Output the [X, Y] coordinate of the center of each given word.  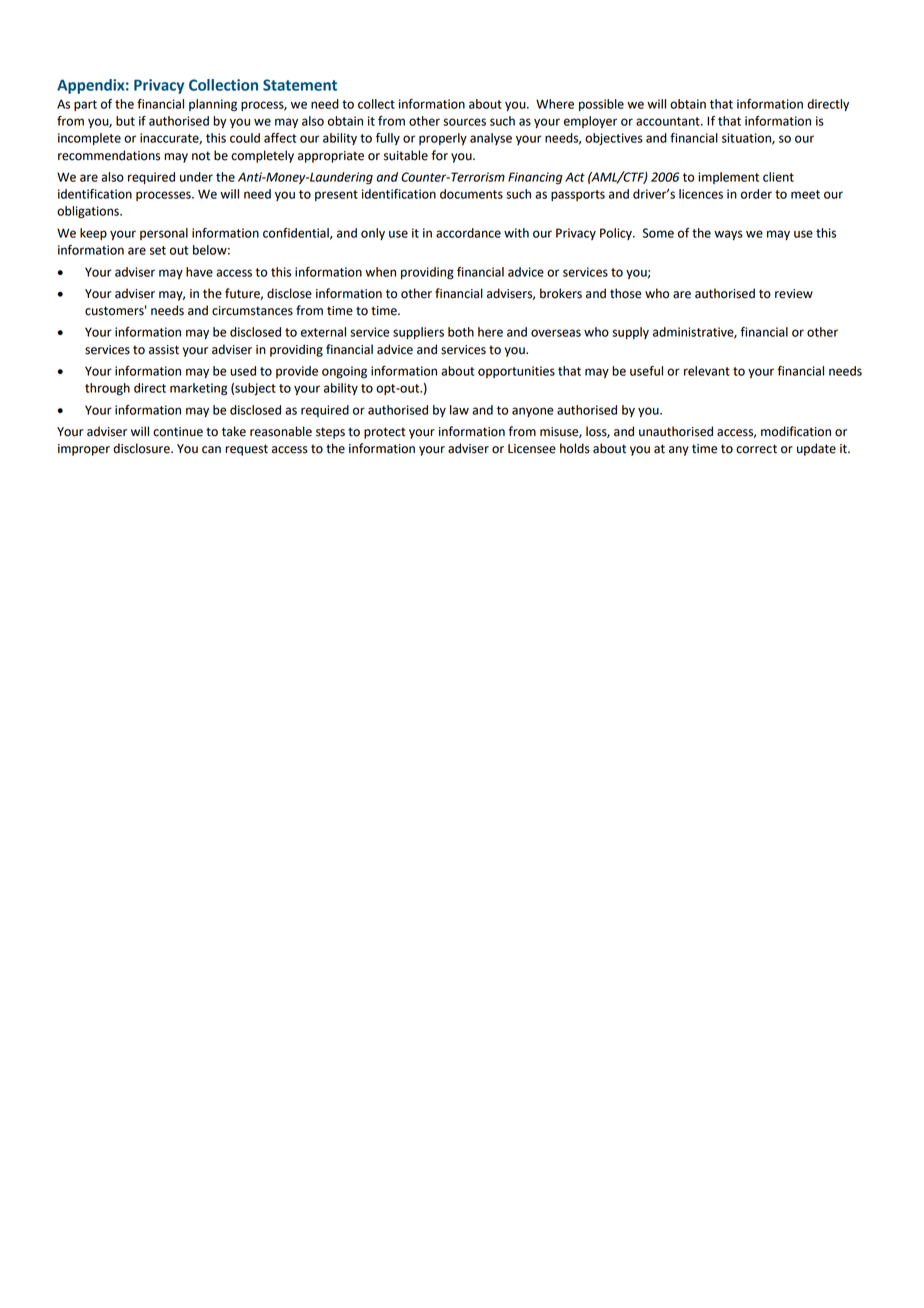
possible [601, 105]
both [461, 332]
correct [756, 449]
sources [464, 122]
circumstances [252, 311]
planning [213, 105]
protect [385, 433]
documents [471, 194]
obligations [89, 212]
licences [701, 194]
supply [630, 333]
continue [178, 432]
